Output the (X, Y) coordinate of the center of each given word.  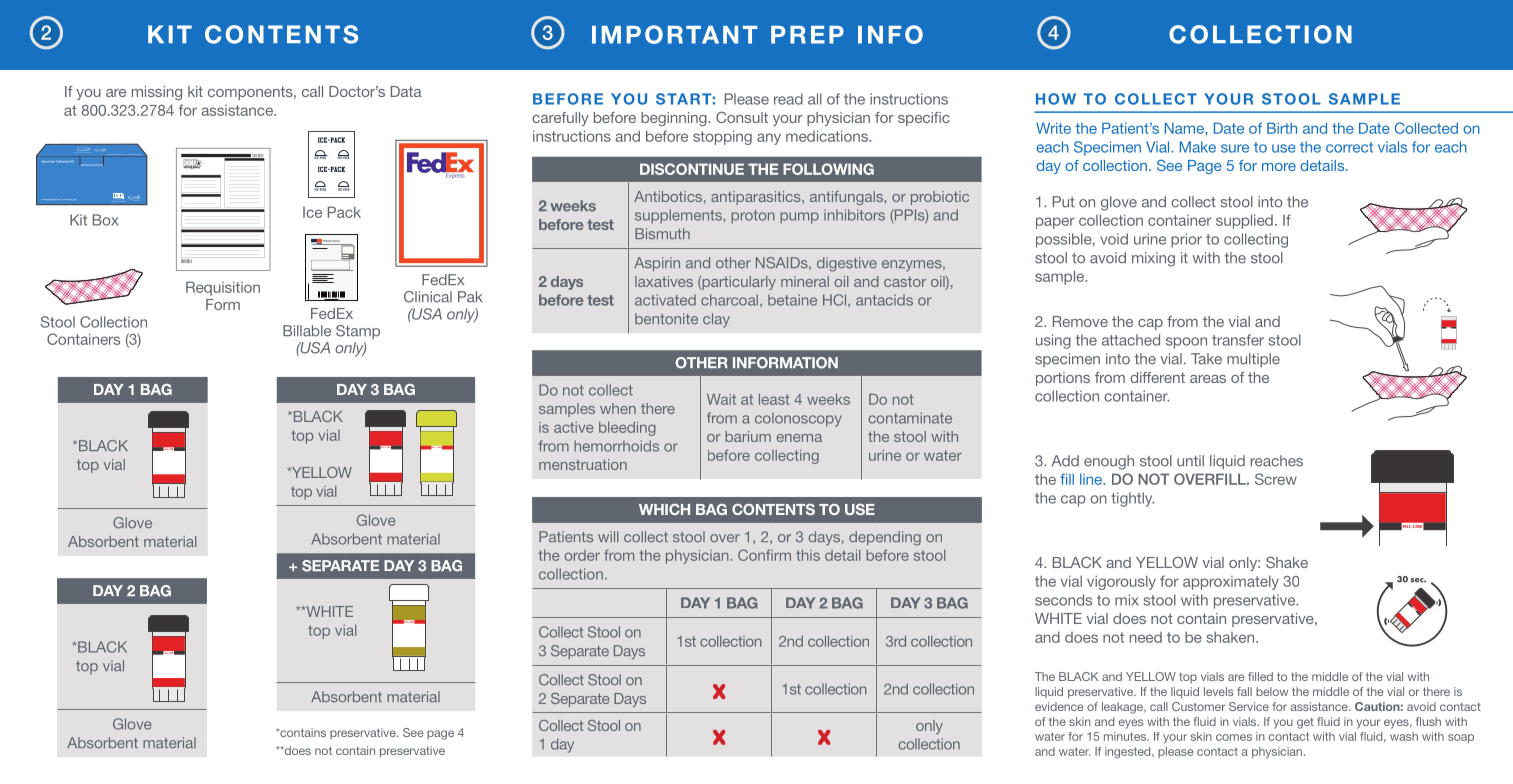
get (1305, 723)
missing (157, 93)
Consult (742, 117)
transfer (1238, 340)
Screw (1276, 479)
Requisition (223, 288)
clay (716, 320)
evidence (1059, 706)
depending (885, 538)
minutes (1126, 736)
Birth (1282, 128)
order (582, 555)
